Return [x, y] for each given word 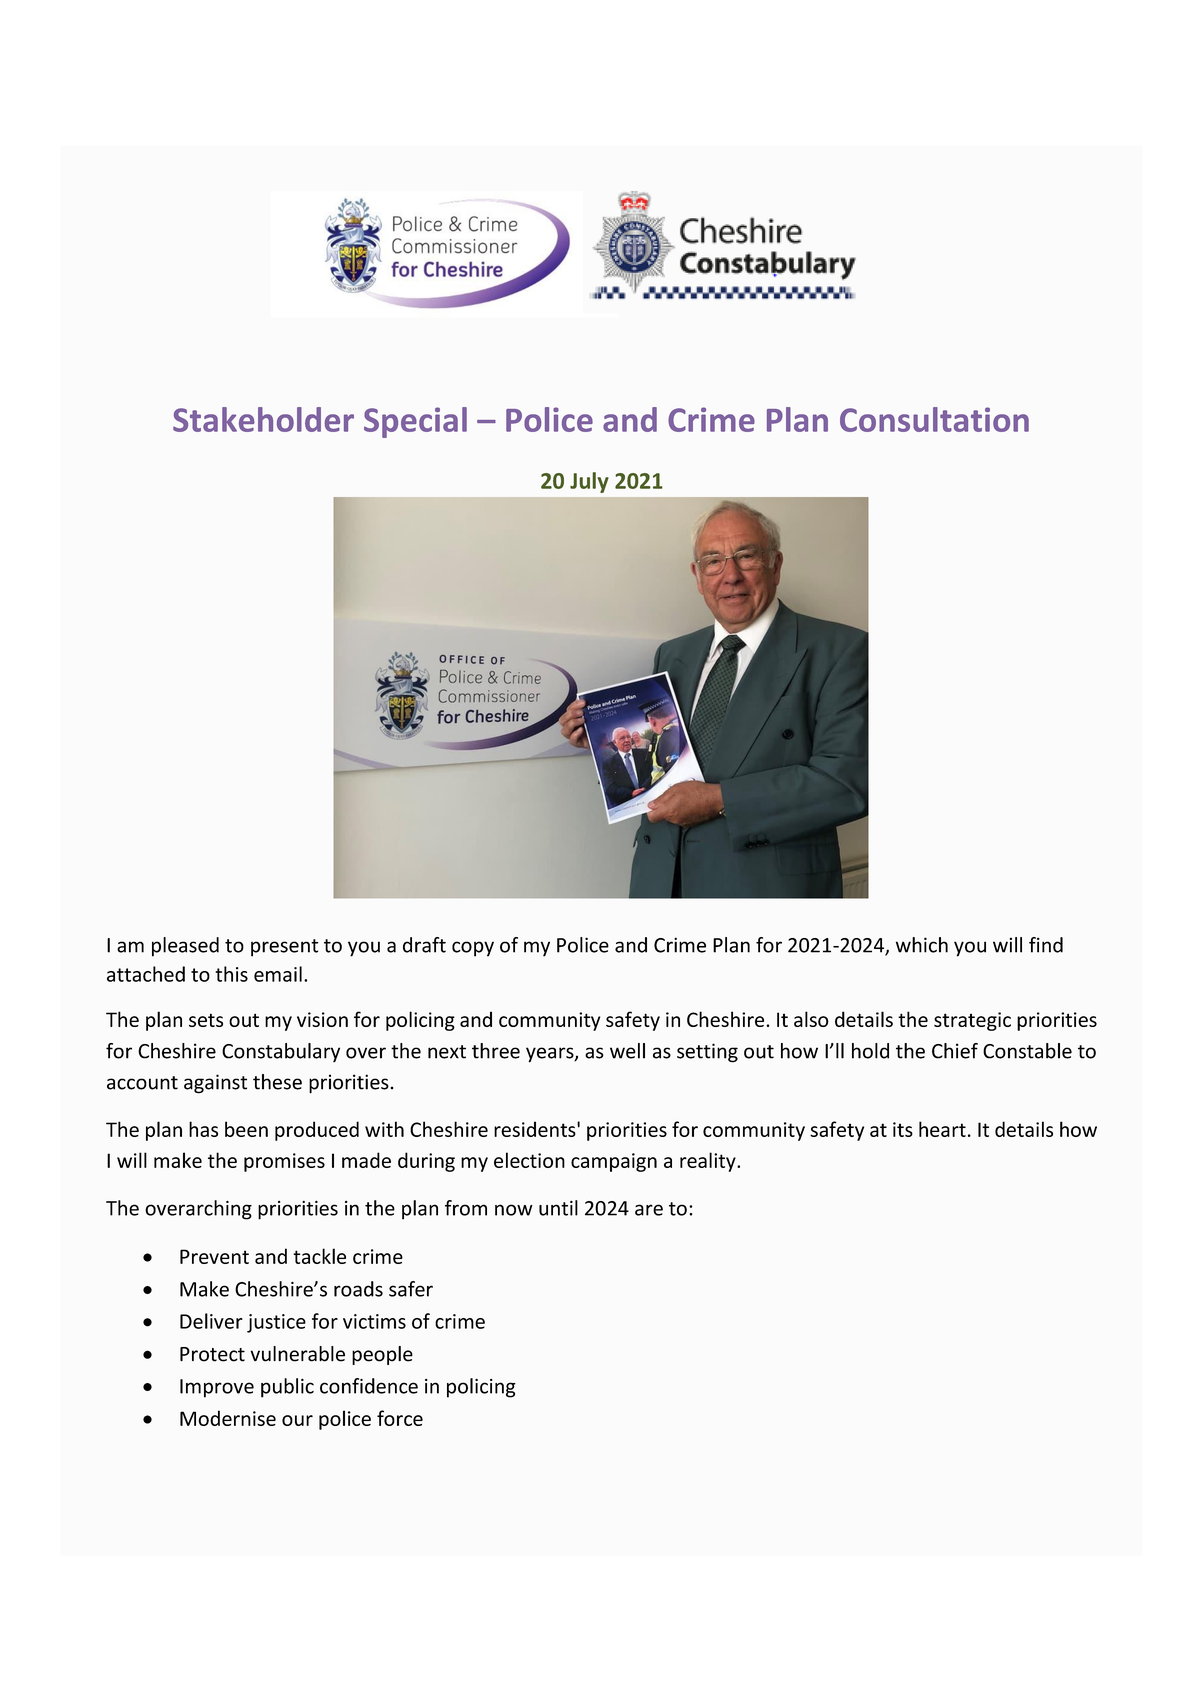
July [589, 482]
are [649, 1210]
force [400, 1418]
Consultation [934, 419]
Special [415, 422]
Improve [217, 1388]
